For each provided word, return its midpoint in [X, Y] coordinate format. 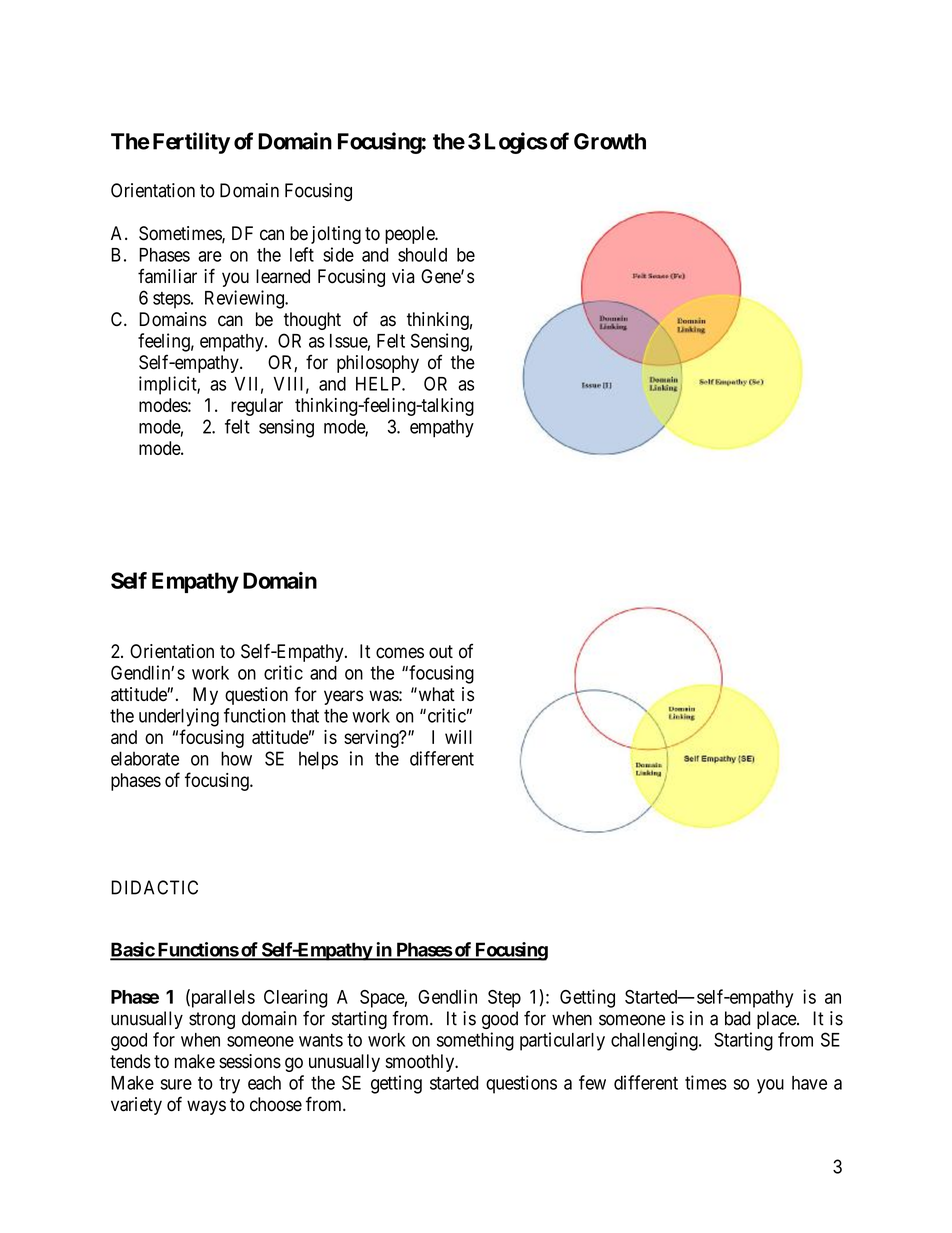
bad [737, 1018]
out [441, 652]
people [410, 235]
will [458, 737]
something [475, 1041]
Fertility [191, 143]
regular [257, 407]
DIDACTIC [154, 887]
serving [372, 739]
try [229, 1085]
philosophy [378, 364]
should [422, 255]
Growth [610, 141]
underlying [179, 717]
